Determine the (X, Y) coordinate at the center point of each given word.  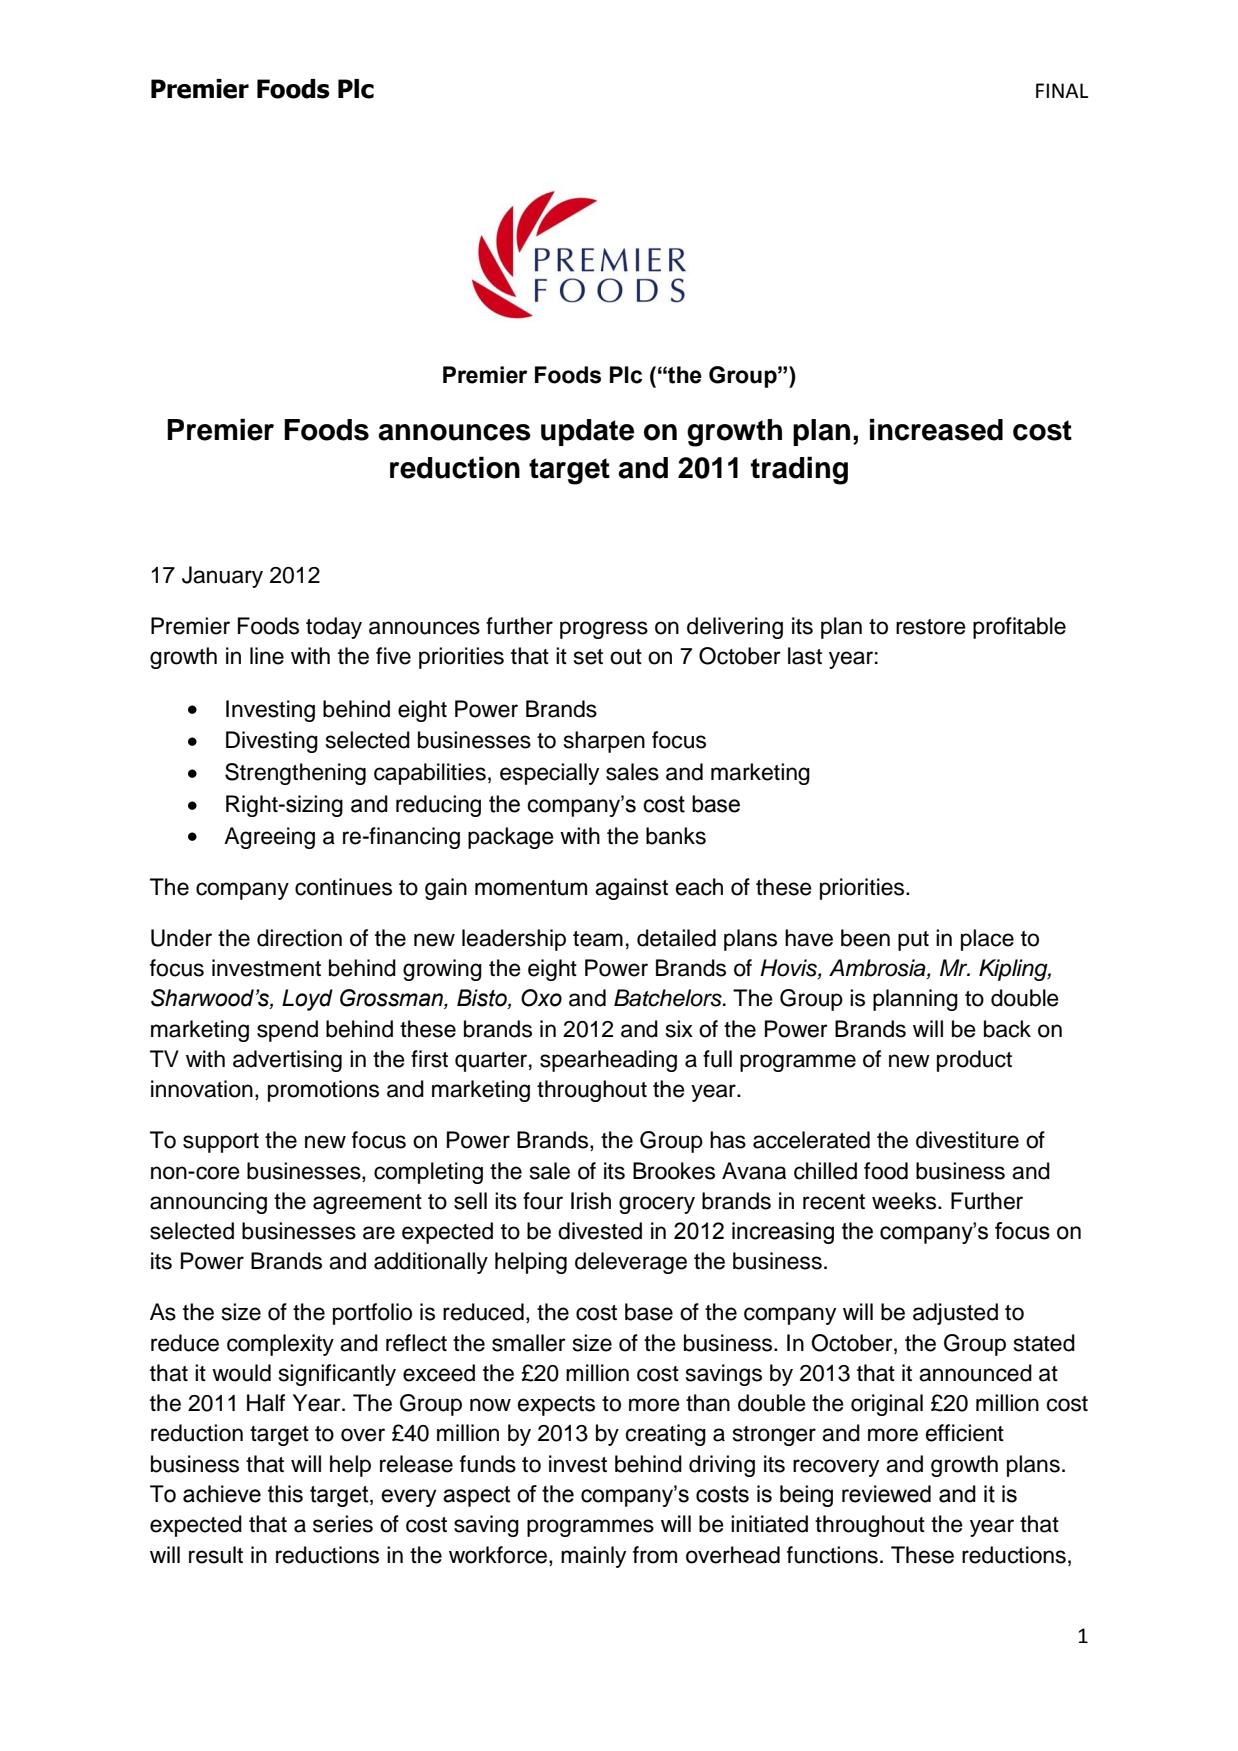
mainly (593, 1557)
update (587, 432)
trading (799, 470)
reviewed (886, 1494)
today (334, 628)
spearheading (608, 1061)
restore (931, 627)
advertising (287, 1061)
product (974, 1061)
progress (604, 630)
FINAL (1062, 90)
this (285, 1494)
